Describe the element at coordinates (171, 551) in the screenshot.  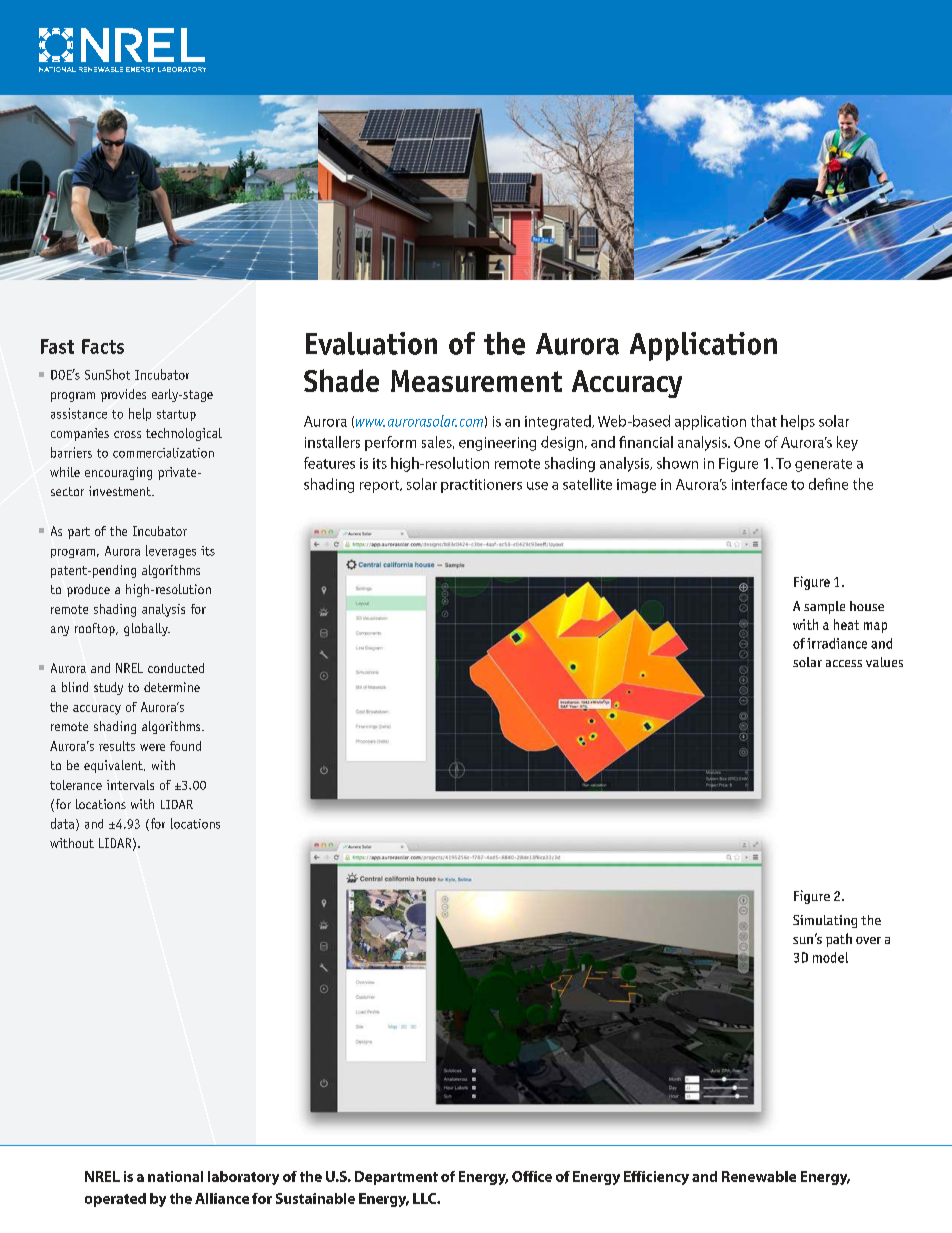
I see `leverages` at that location.
